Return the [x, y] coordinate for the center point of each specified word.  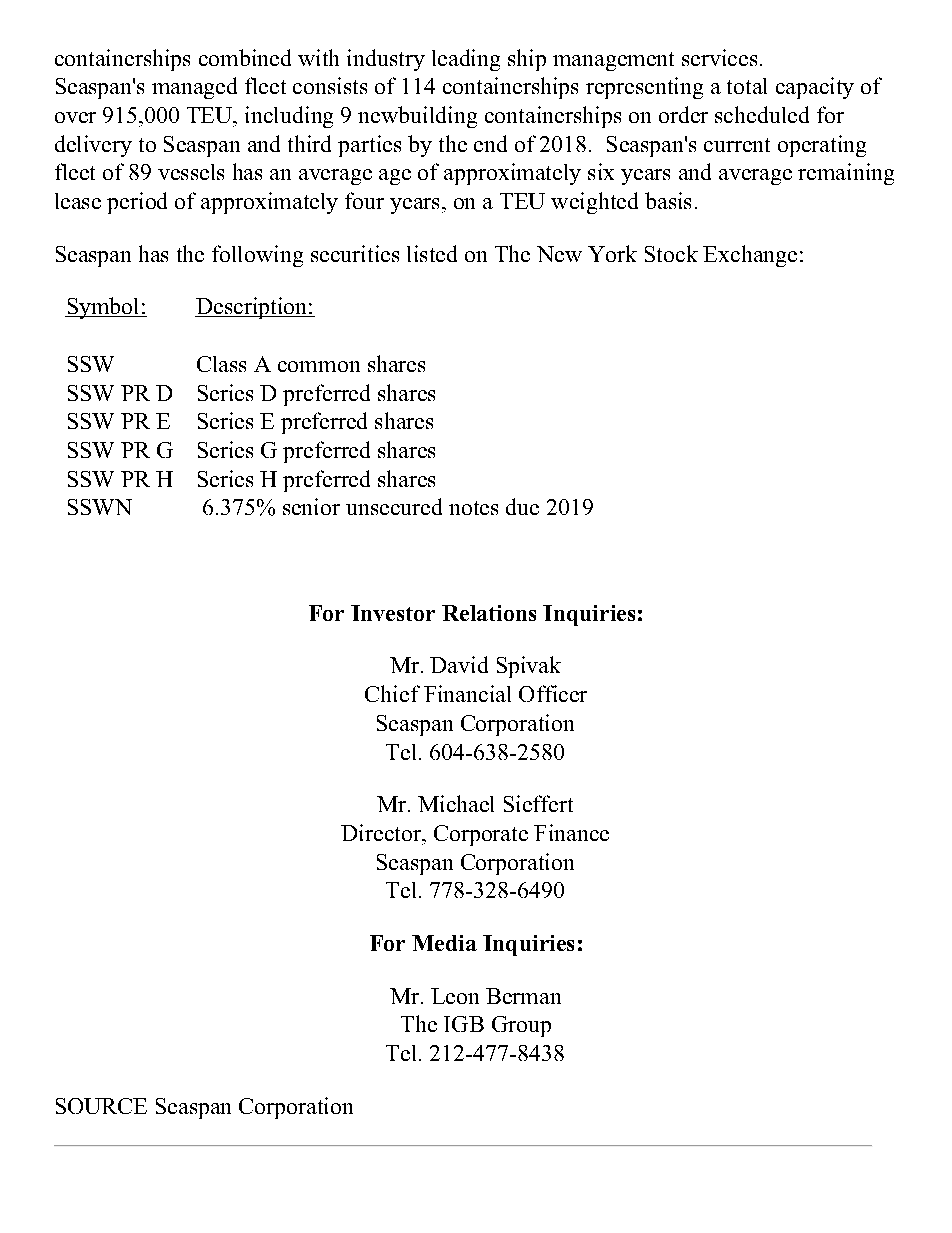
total [747, 86]
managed [194, 88]
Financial [467, 693]
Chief [392, 693]
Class [221, 364]
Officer [553, 693]
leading [466, 60]
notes [473, 508]
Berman [523, 996]
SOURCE [101, 1106]
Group [521, 1026]
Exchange [750, 256]
